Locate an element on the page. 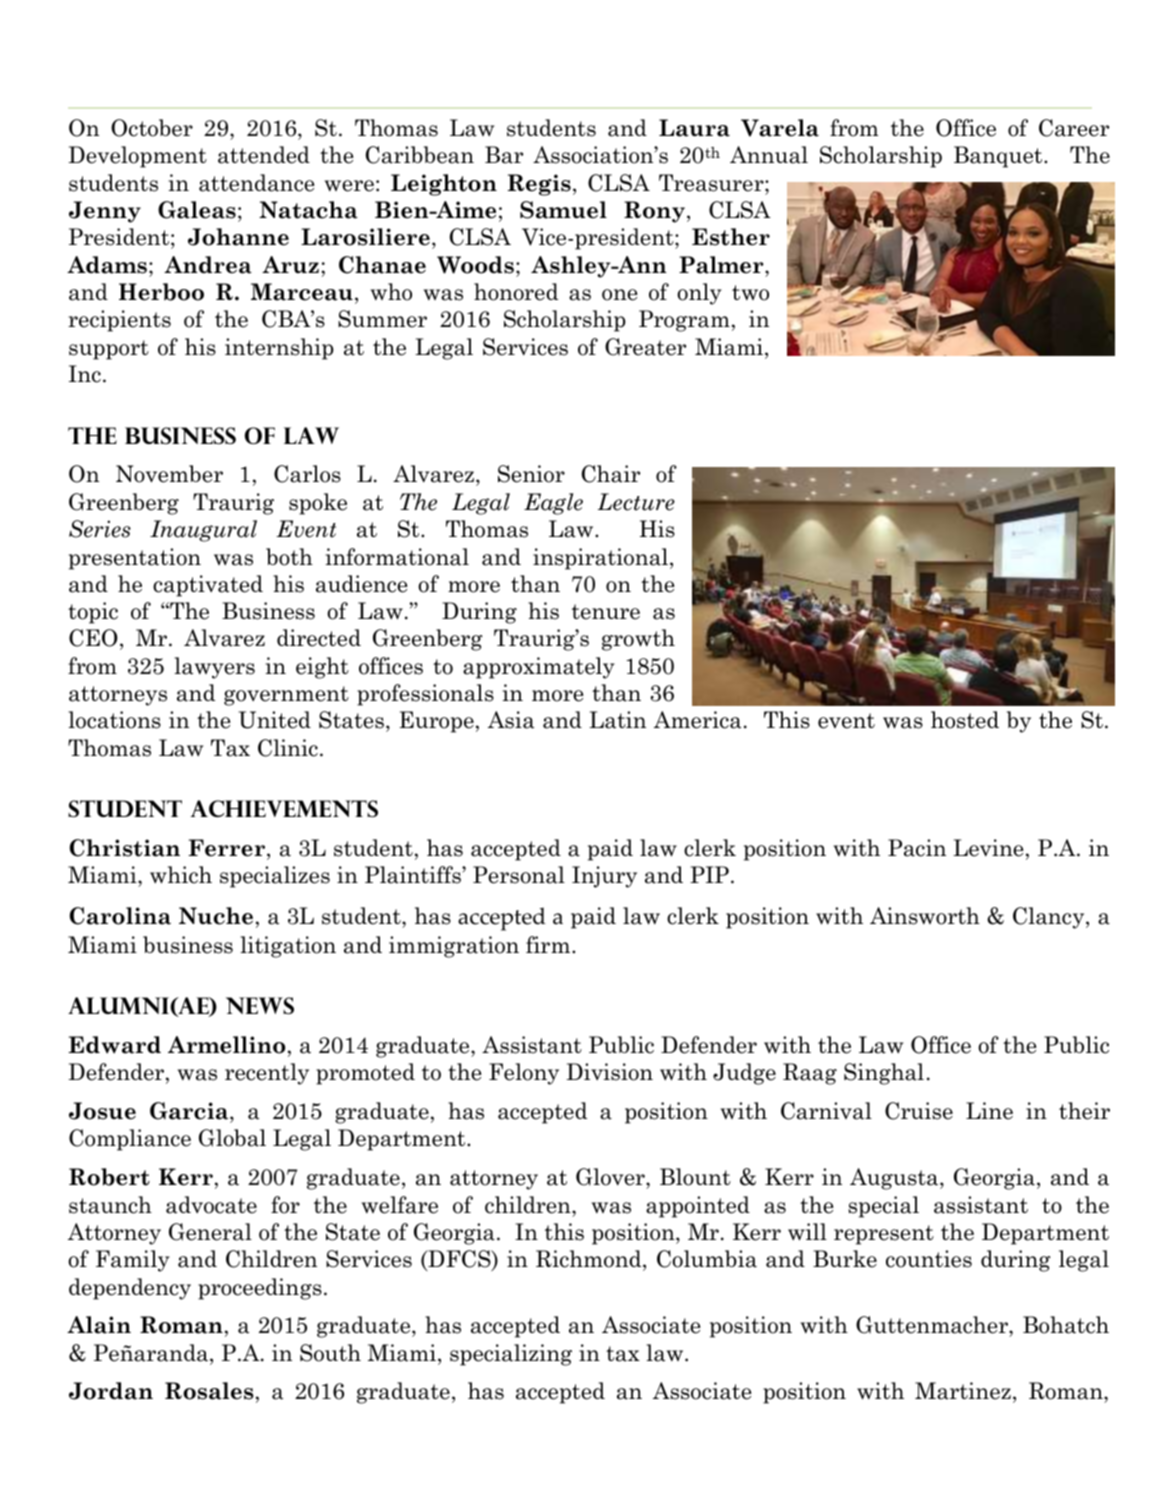  firm is located at coordinates (549, 944).
